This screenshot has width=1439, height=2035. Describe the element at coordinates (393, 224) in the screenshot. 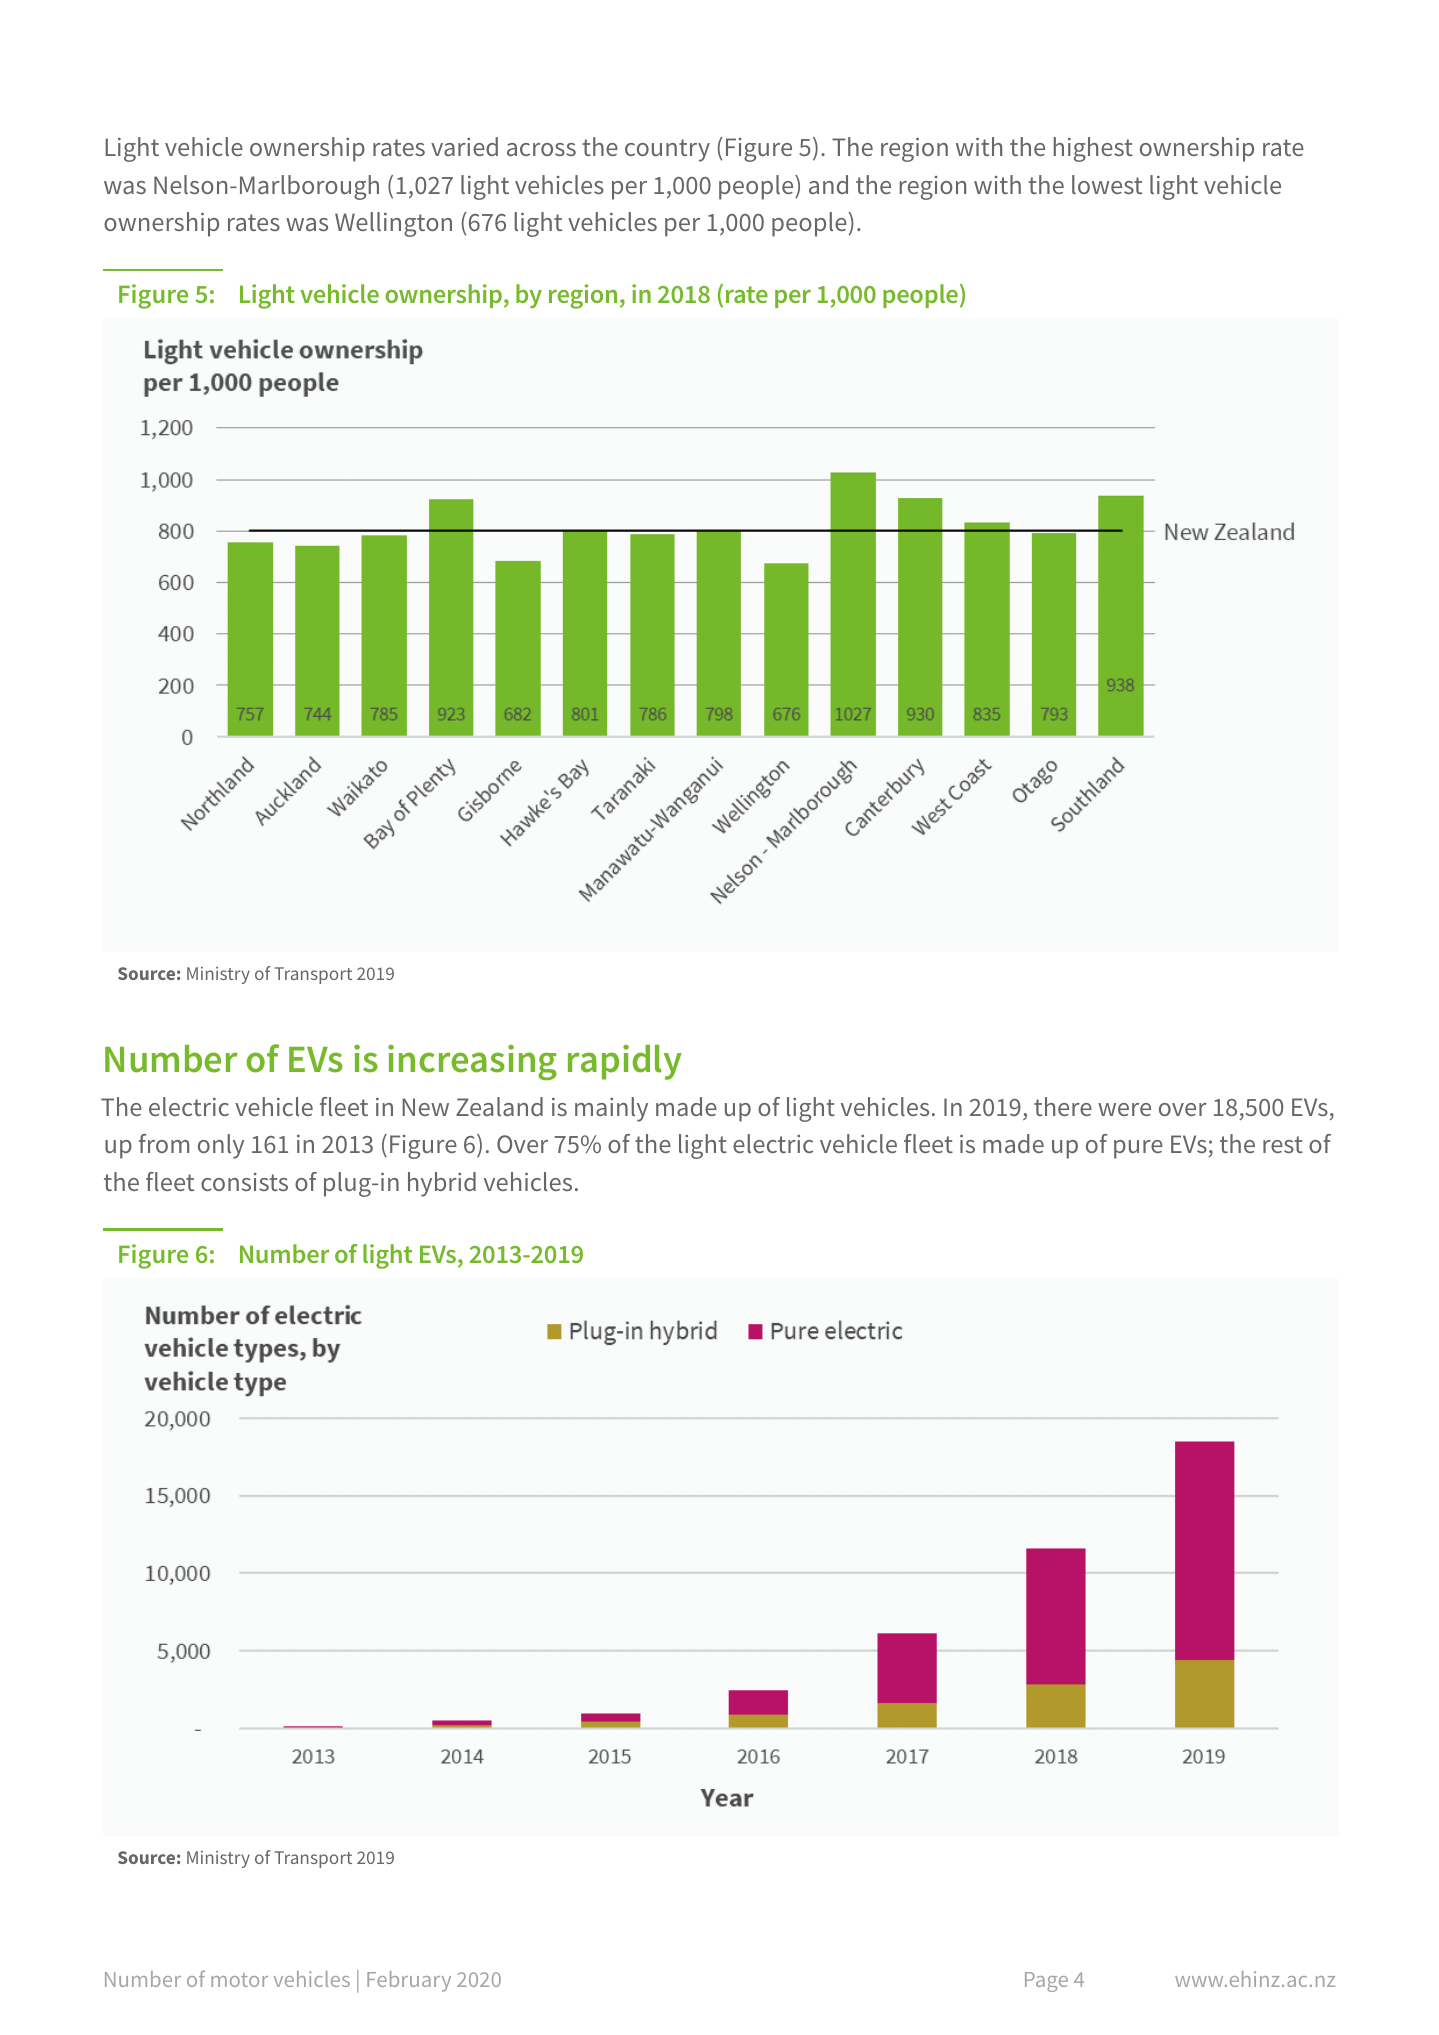

I see `Wellington` at that location.
